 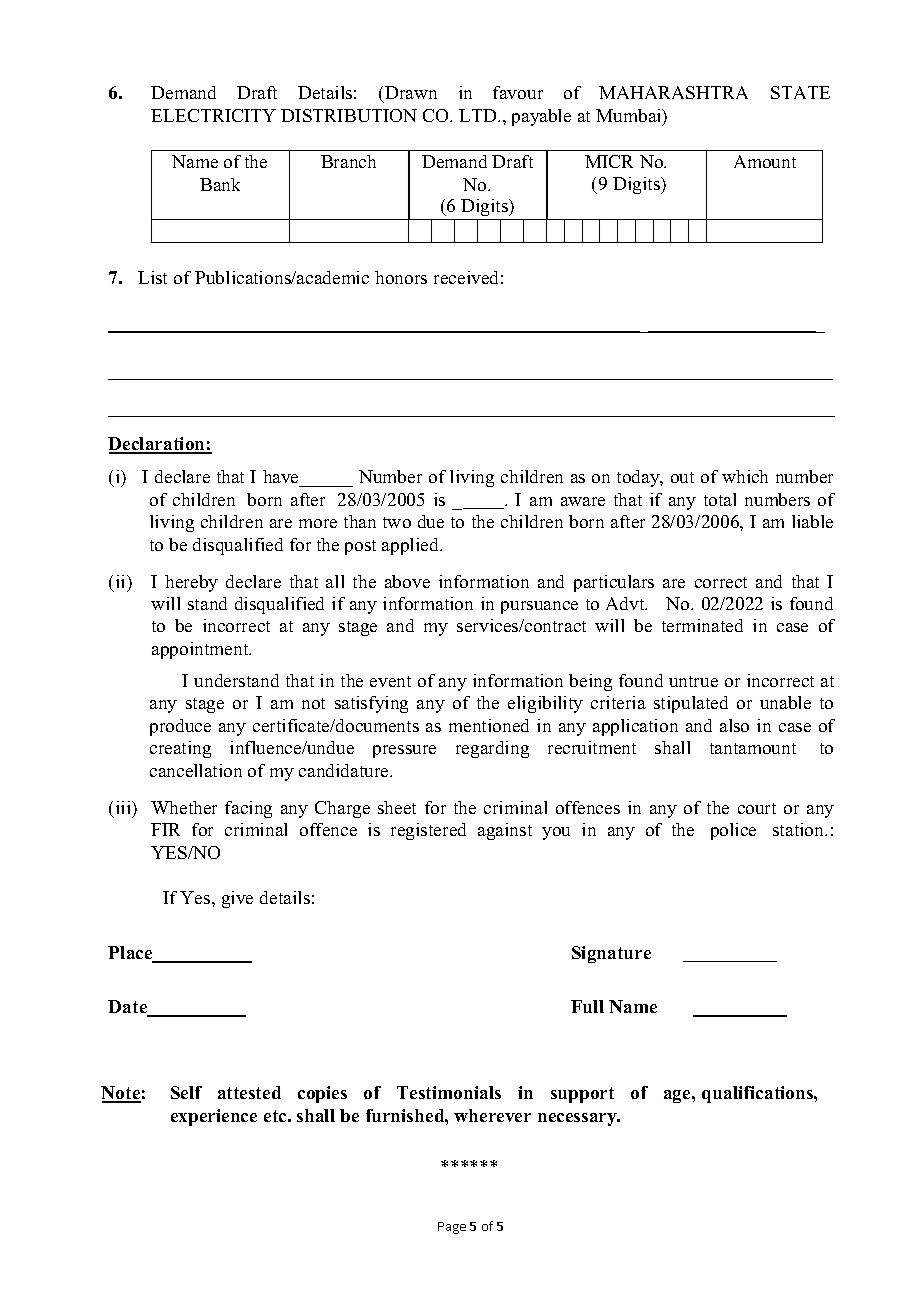 What do you see at coordinates (157, 445) in the page?
I see `Declaration` at bounding box center [157, 445].
